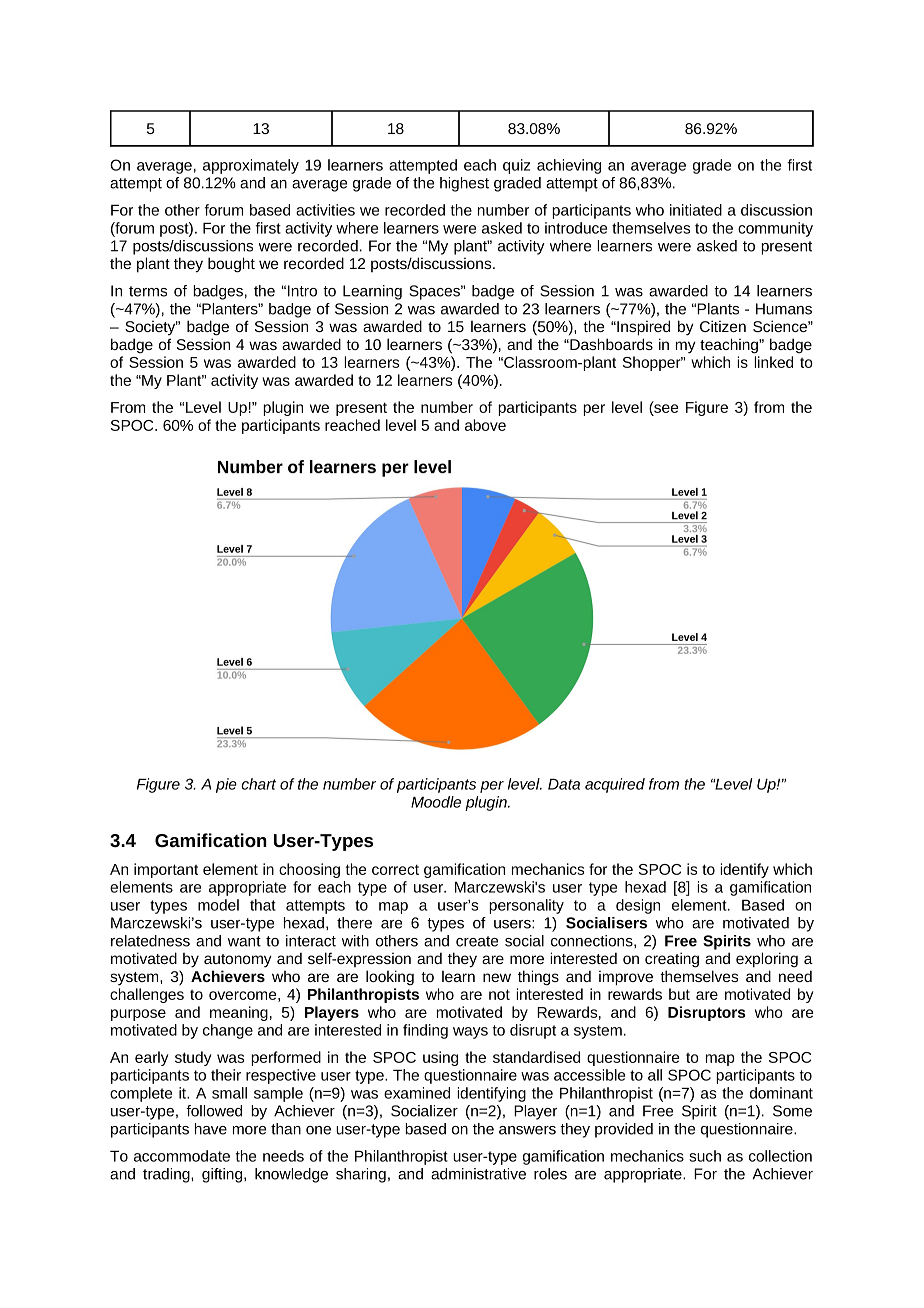 The width and height of the image is (924, 1308). What do you see at coordinates (615, 785) in the image?
I see `acquired` at bounding box center [615, 785].
